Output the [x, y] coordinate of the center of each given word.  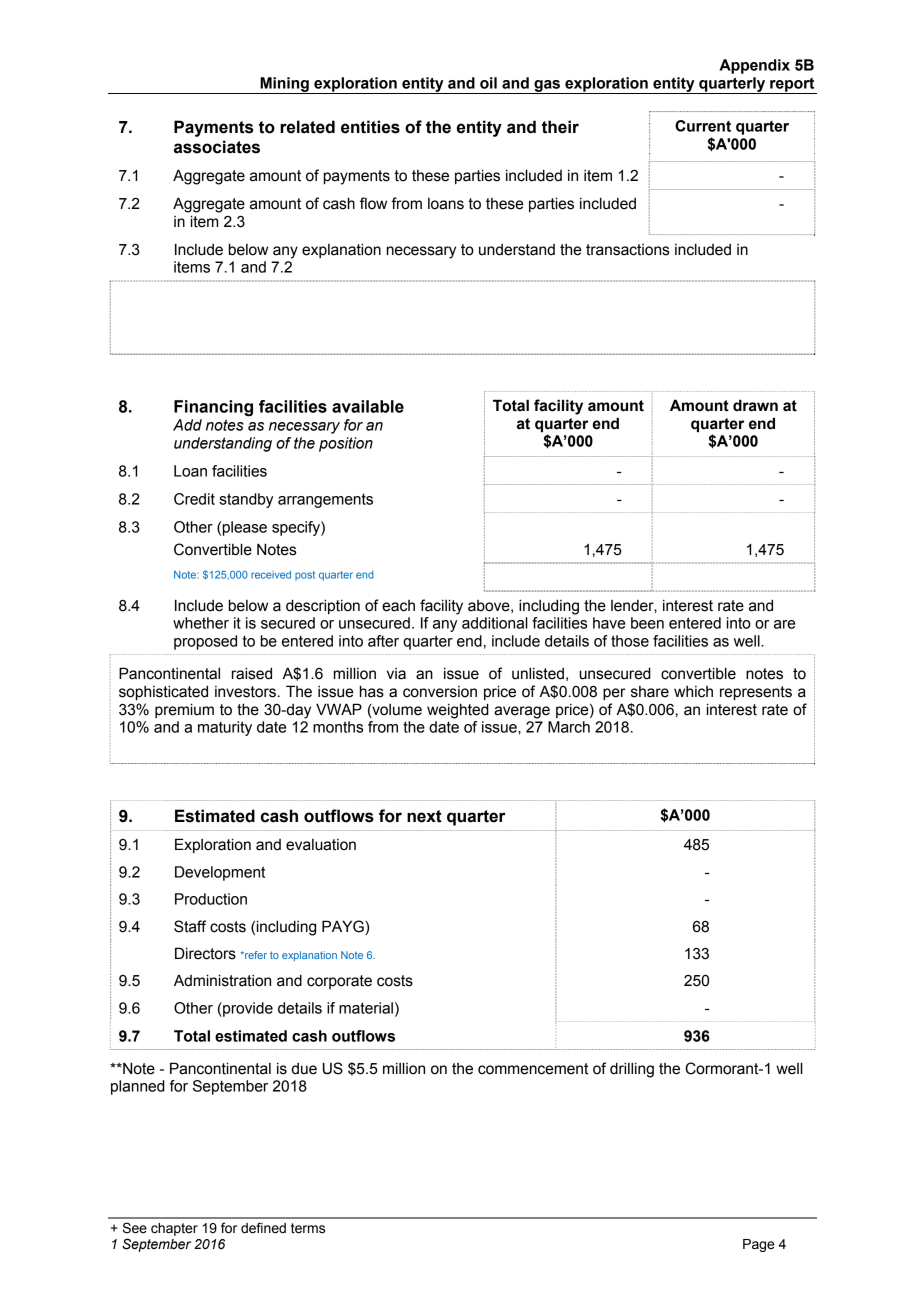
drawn [755, 405]
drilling [632, 1070]
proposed [205, 642]
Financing [213, 408]
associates [217, 147]
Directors [205, 953]
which [693, 692]
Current [703, 126]
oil [488, 83]
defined [263, 1228]
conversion [440, 692]
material [366, 1008]
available [368, 406]
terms [308, 1228]
